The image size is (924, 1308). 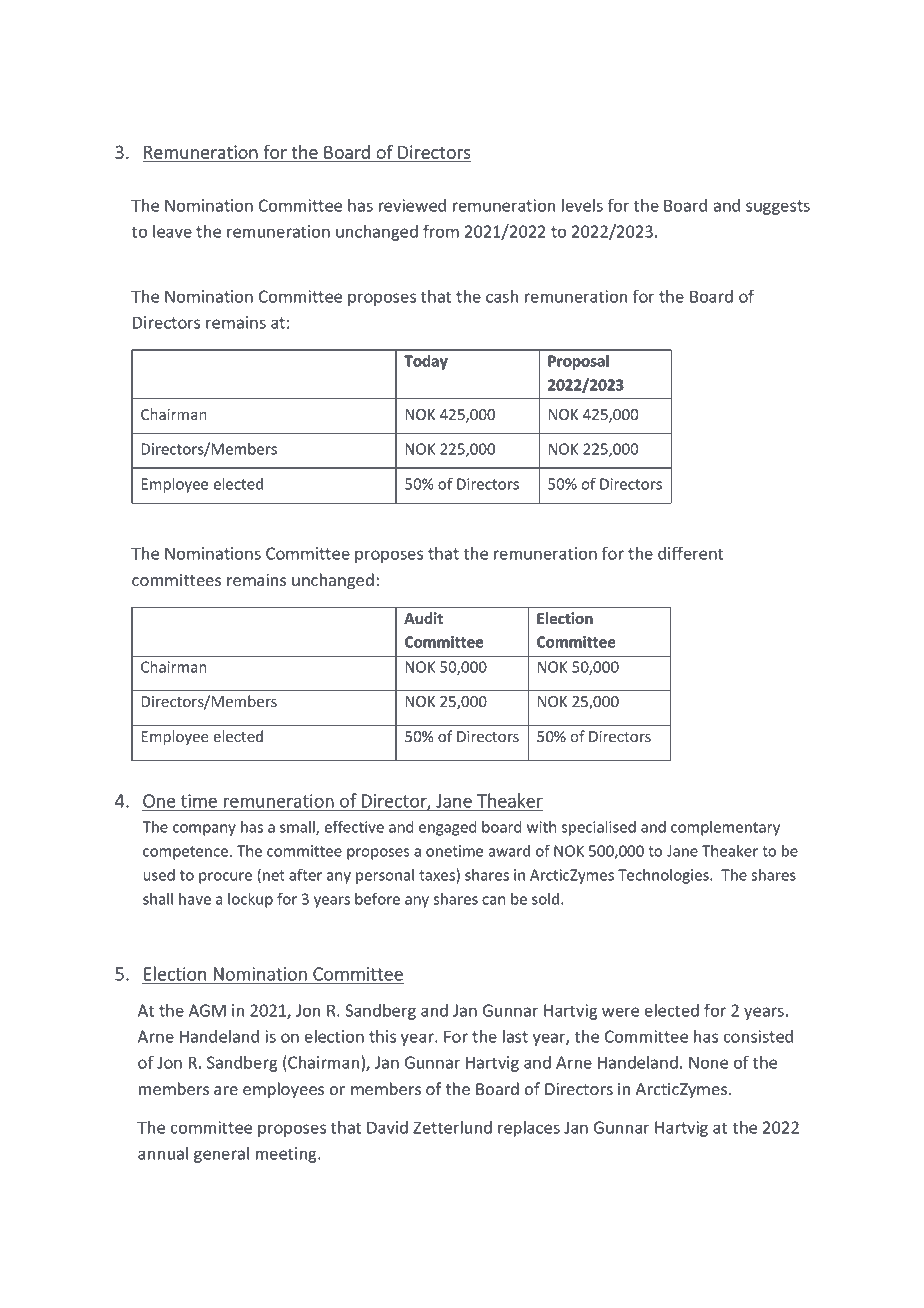 What do you see at coordinates (578, 362) in the page?
I see `Proposal` at bounding box center [578, 362].
